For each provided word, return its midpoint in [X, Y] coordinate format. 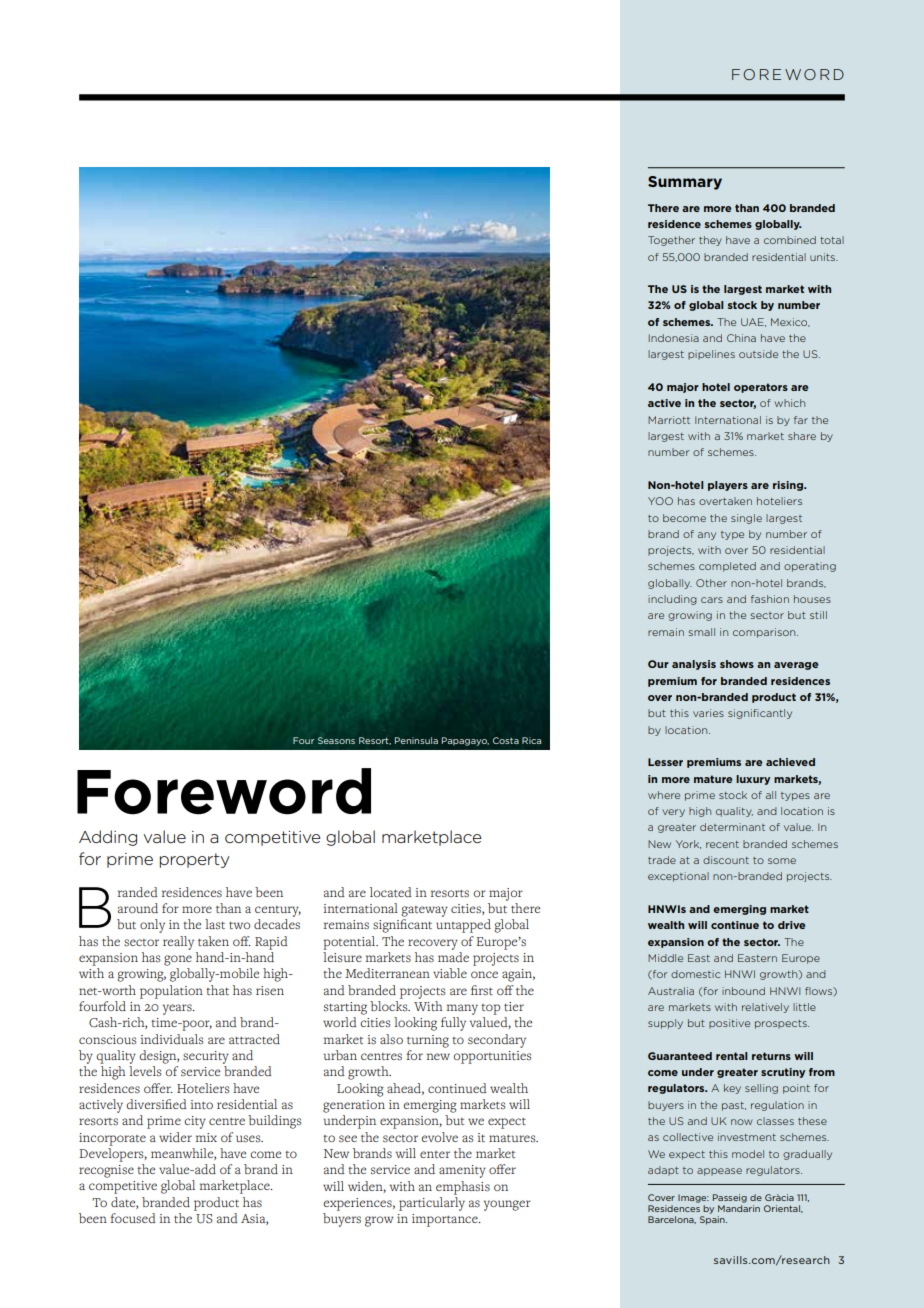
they [710, 241]
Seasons [336, 740]
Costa [506, 740]
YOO [660, 501]
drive [791, 925]
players [728, 486]
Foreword [224, 791]
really [178, 943]
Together [671, 241]
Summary [685, 183]
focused [133, 1218]
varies [708, 713]
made [453, 957]
